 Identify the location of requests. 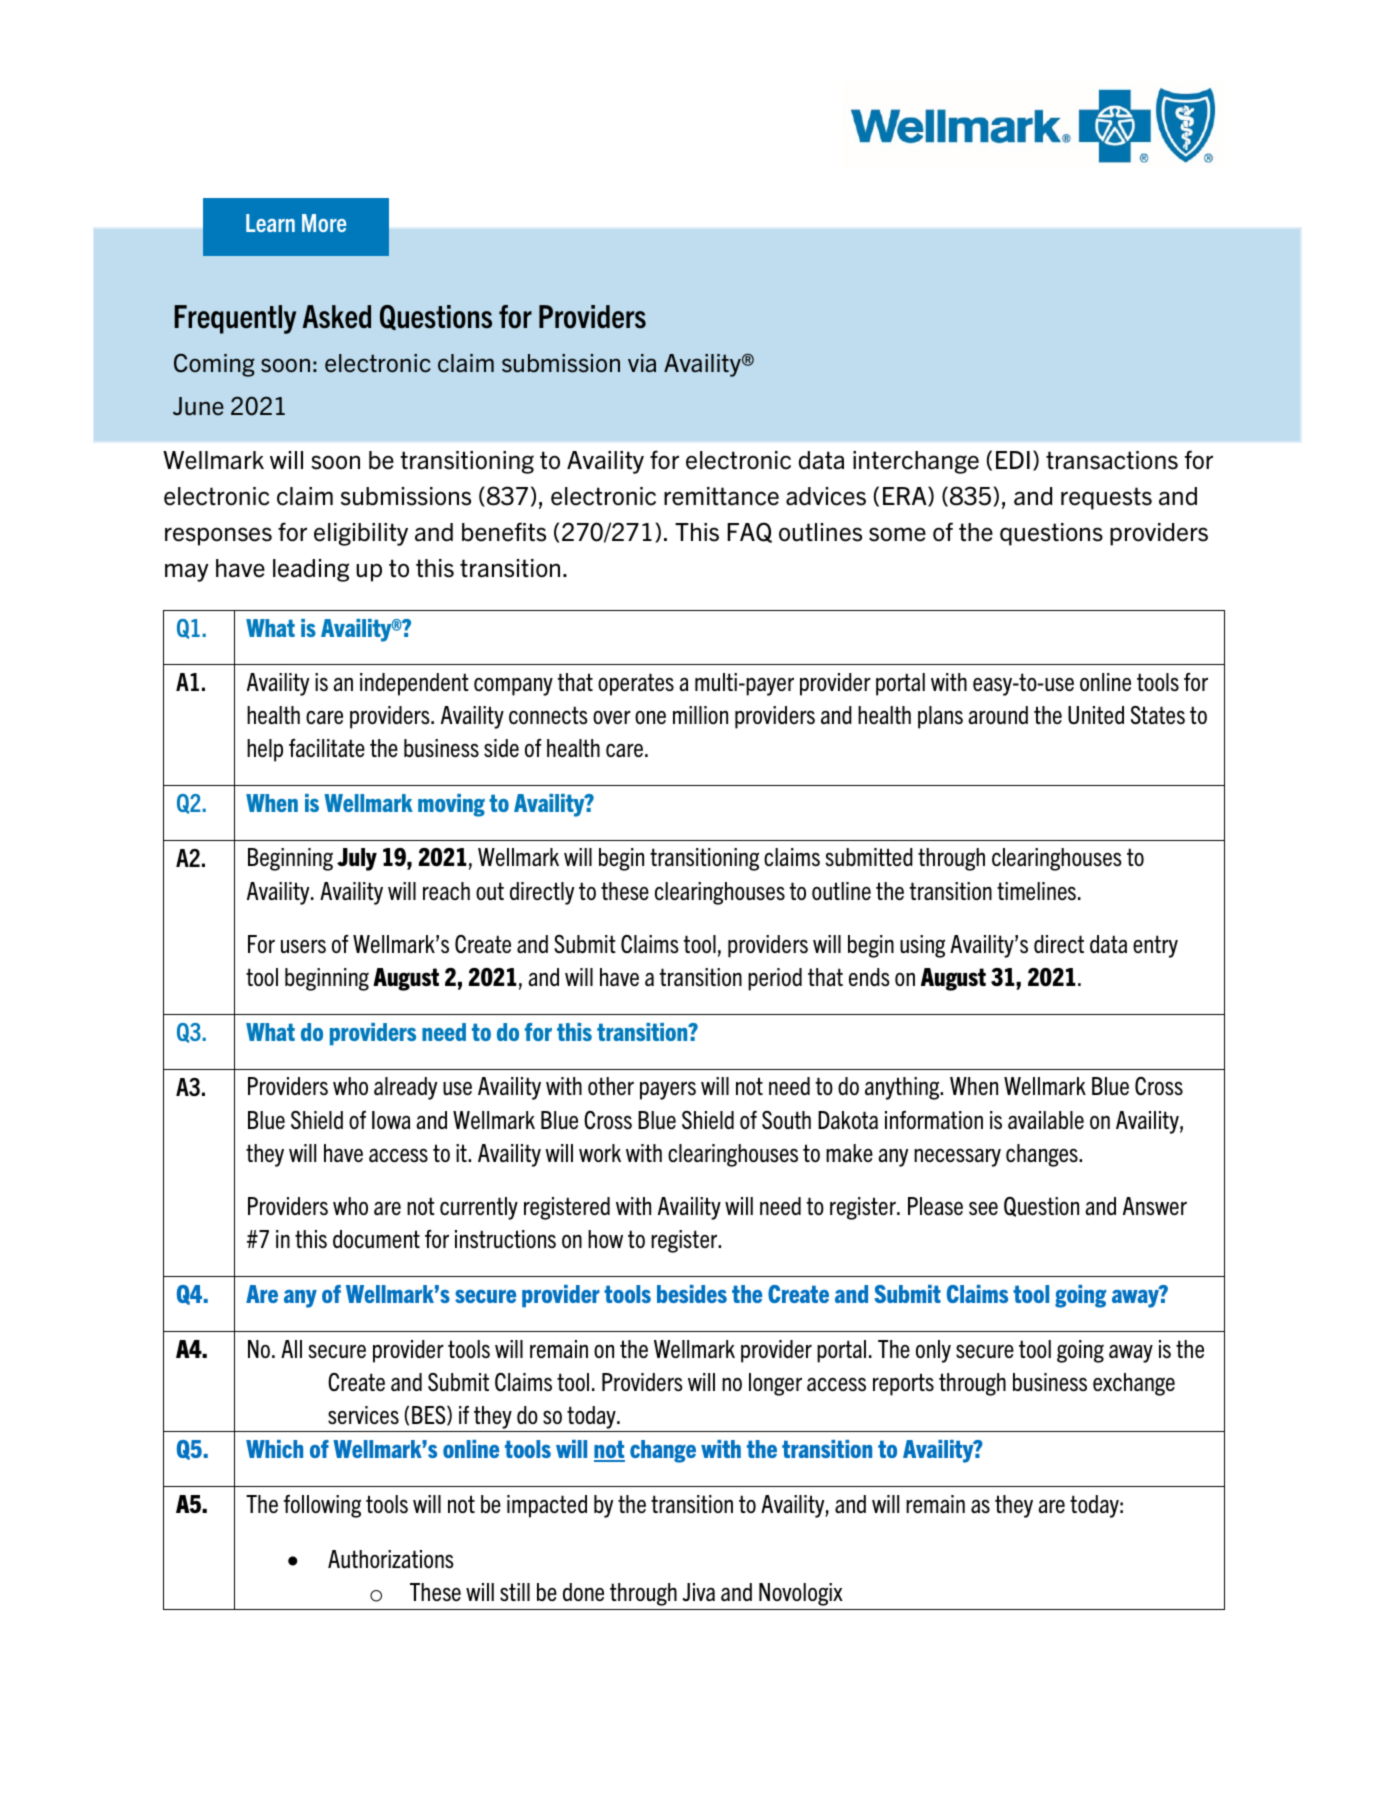
(1106, 498).
